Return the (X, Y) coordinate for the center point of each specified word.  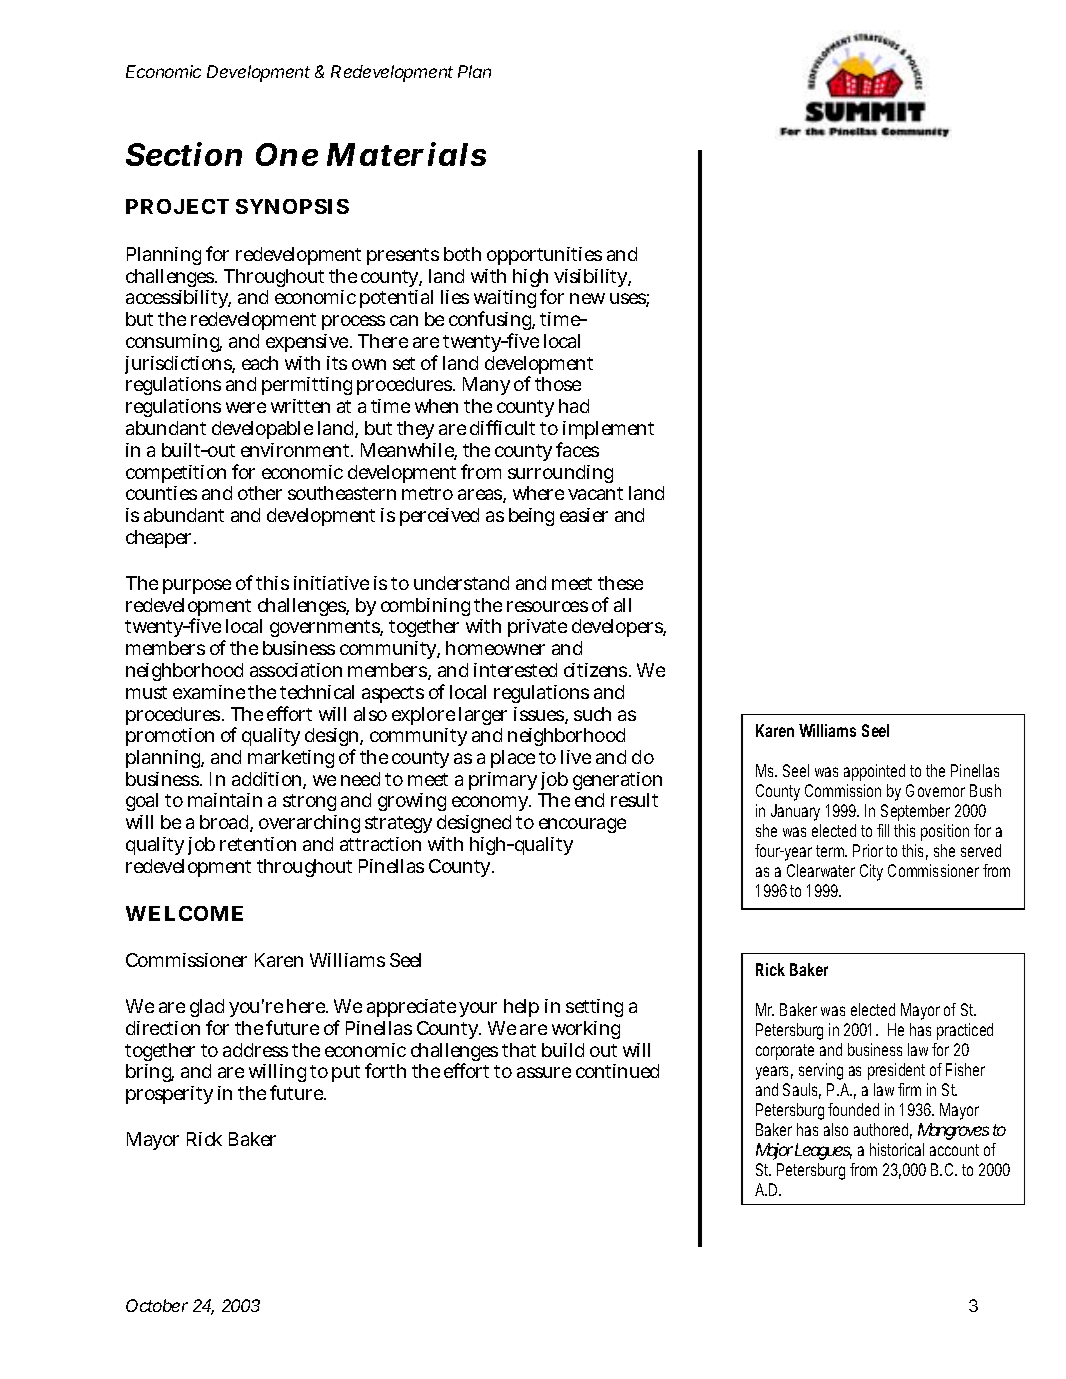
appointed (874, 772)
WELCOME (184, 913)
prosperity (169, 1095)
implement (607, 432)
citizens (597, 670)
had (574, 406)
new (587, 298)
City (871, 872)
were (246, 407)
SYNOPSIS (292, 206)
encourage (582, 825)
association (296, 670)
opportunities (544, 256)
